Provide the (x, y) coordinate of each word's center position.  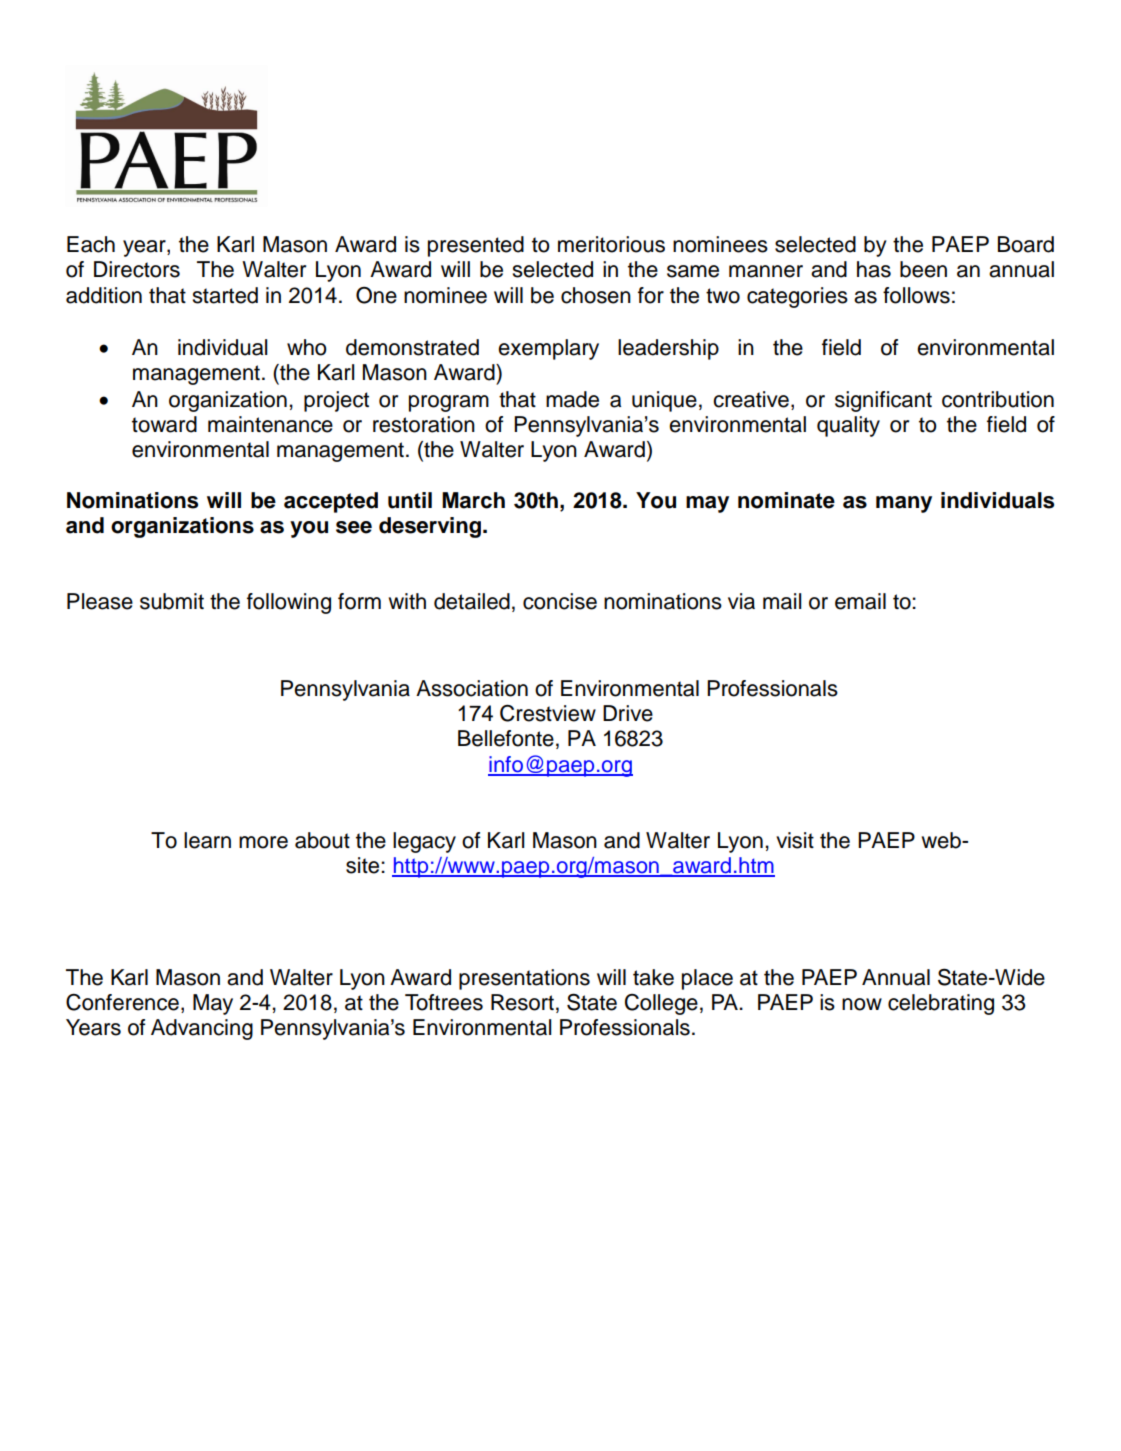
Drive (628, 713)
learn (207, 840)
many (904, 504)
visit (795, 840)
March (473, 500)
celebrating (941, 1004)
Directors (137, 269)
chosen (596, 295)
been (923, 269)
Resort (522, 1002)
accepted (331, 502)
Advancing (202, 1029)
